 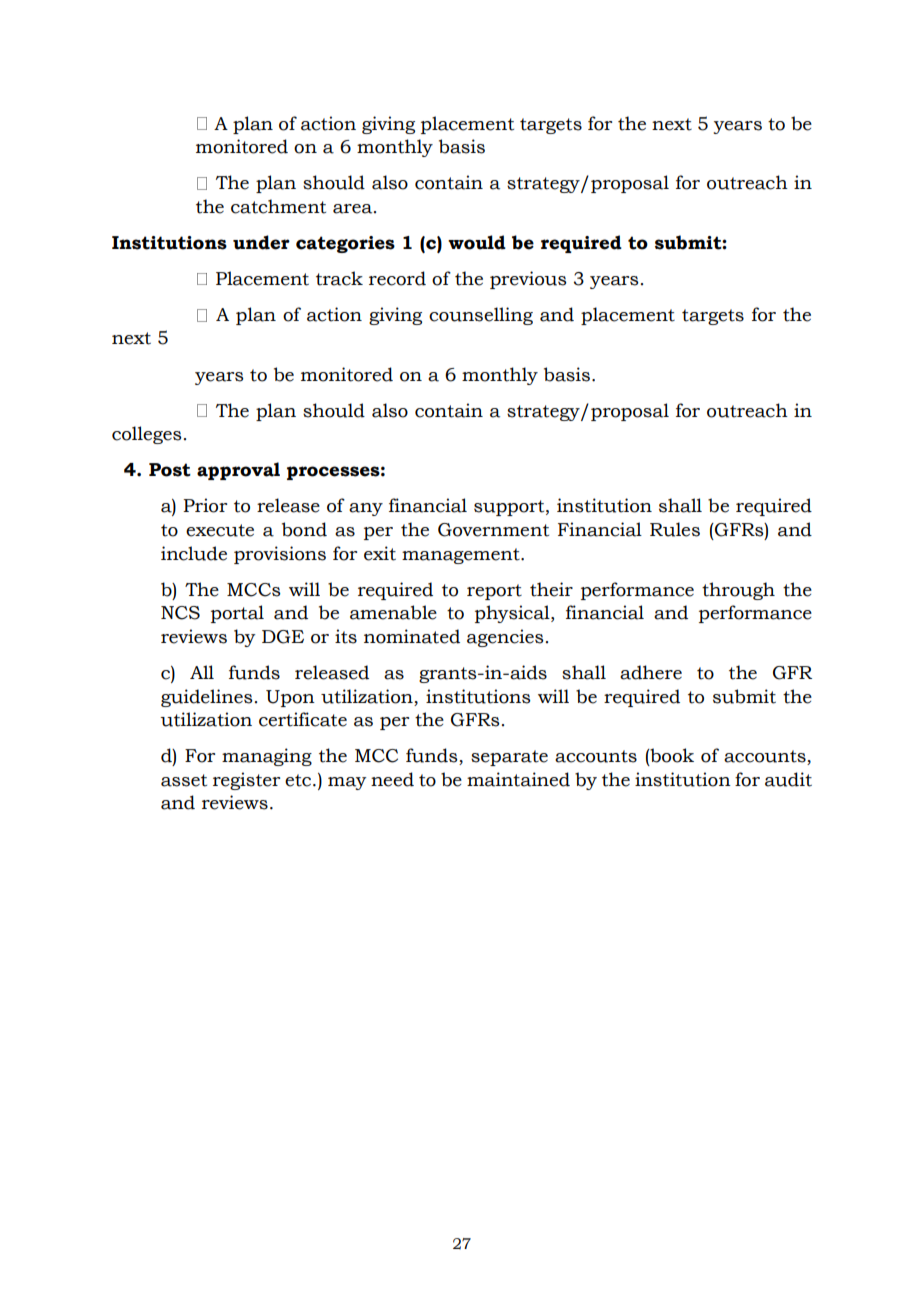 What do you see at coordinates (205, 505) in the screenshot?
I see `Prior` at bounding box center [205, 505].
